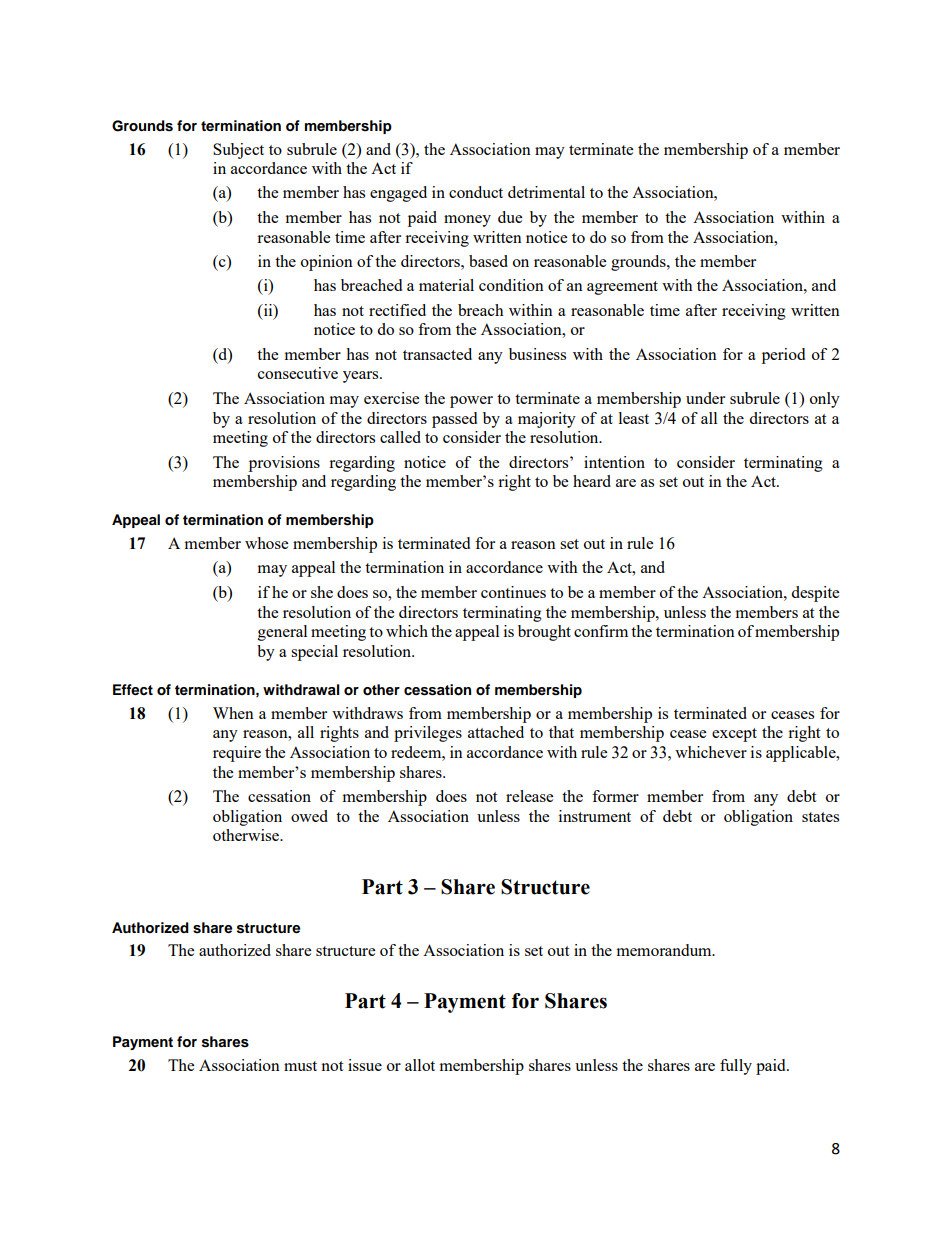 This screenshot has height=1233, width=952. What do you see at coordinates (300, 1066) in the screenshot?
I see `must` at bounding box center [300, 1066].
